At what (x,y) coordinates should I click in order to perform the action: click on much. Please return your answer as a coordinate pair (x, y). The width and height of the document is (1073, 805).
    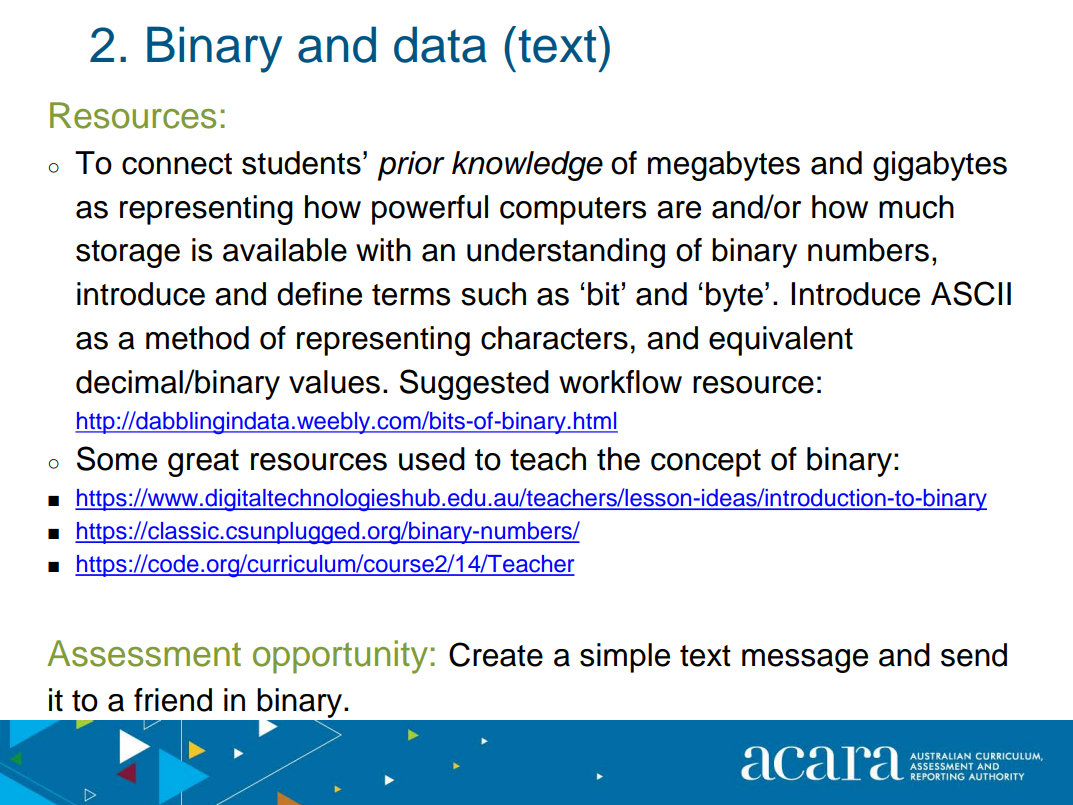
    Looking at the image, I should click on (916, 207).
